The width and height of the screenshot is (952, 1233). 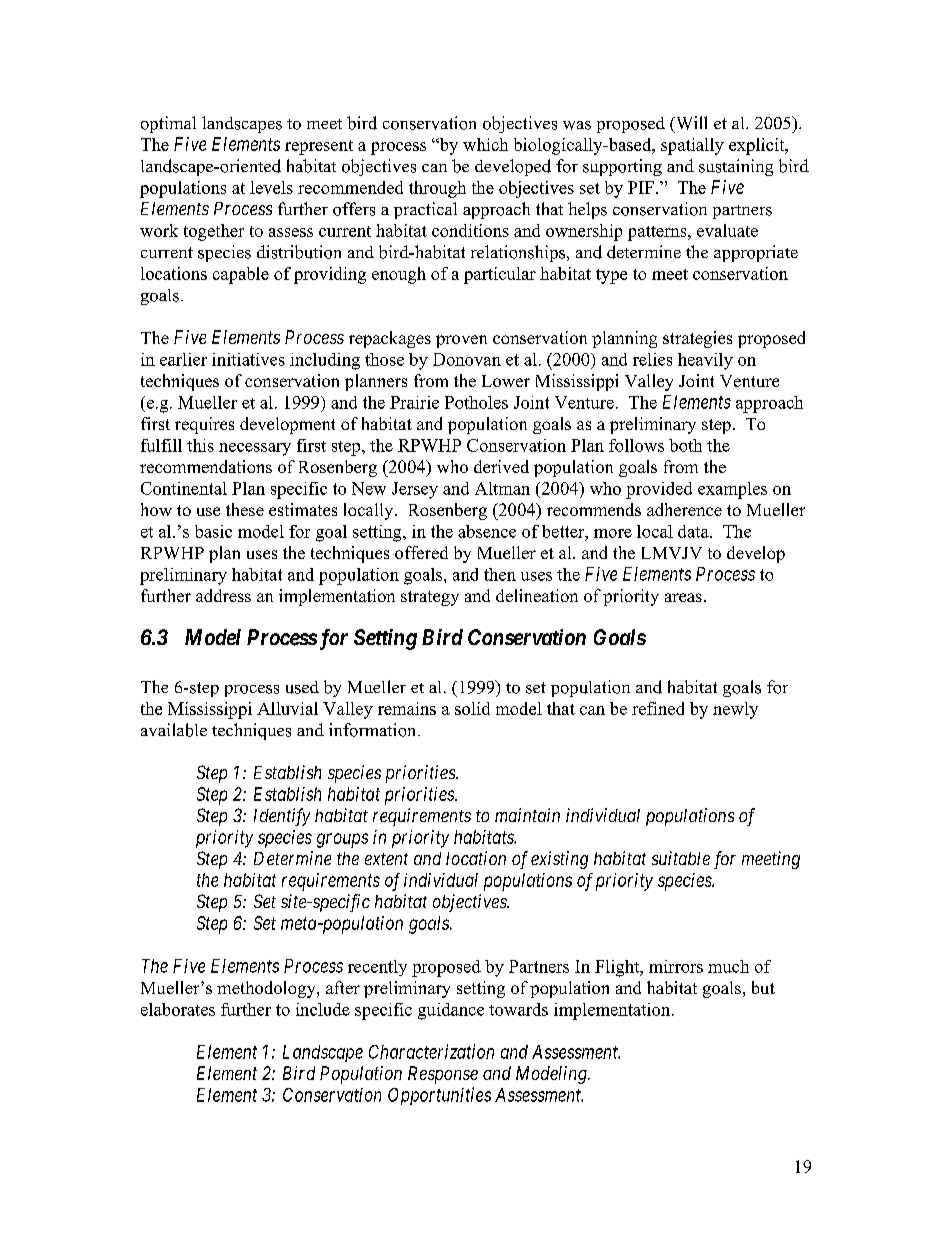 I want to click on levels, so click(x=271, y=187).
